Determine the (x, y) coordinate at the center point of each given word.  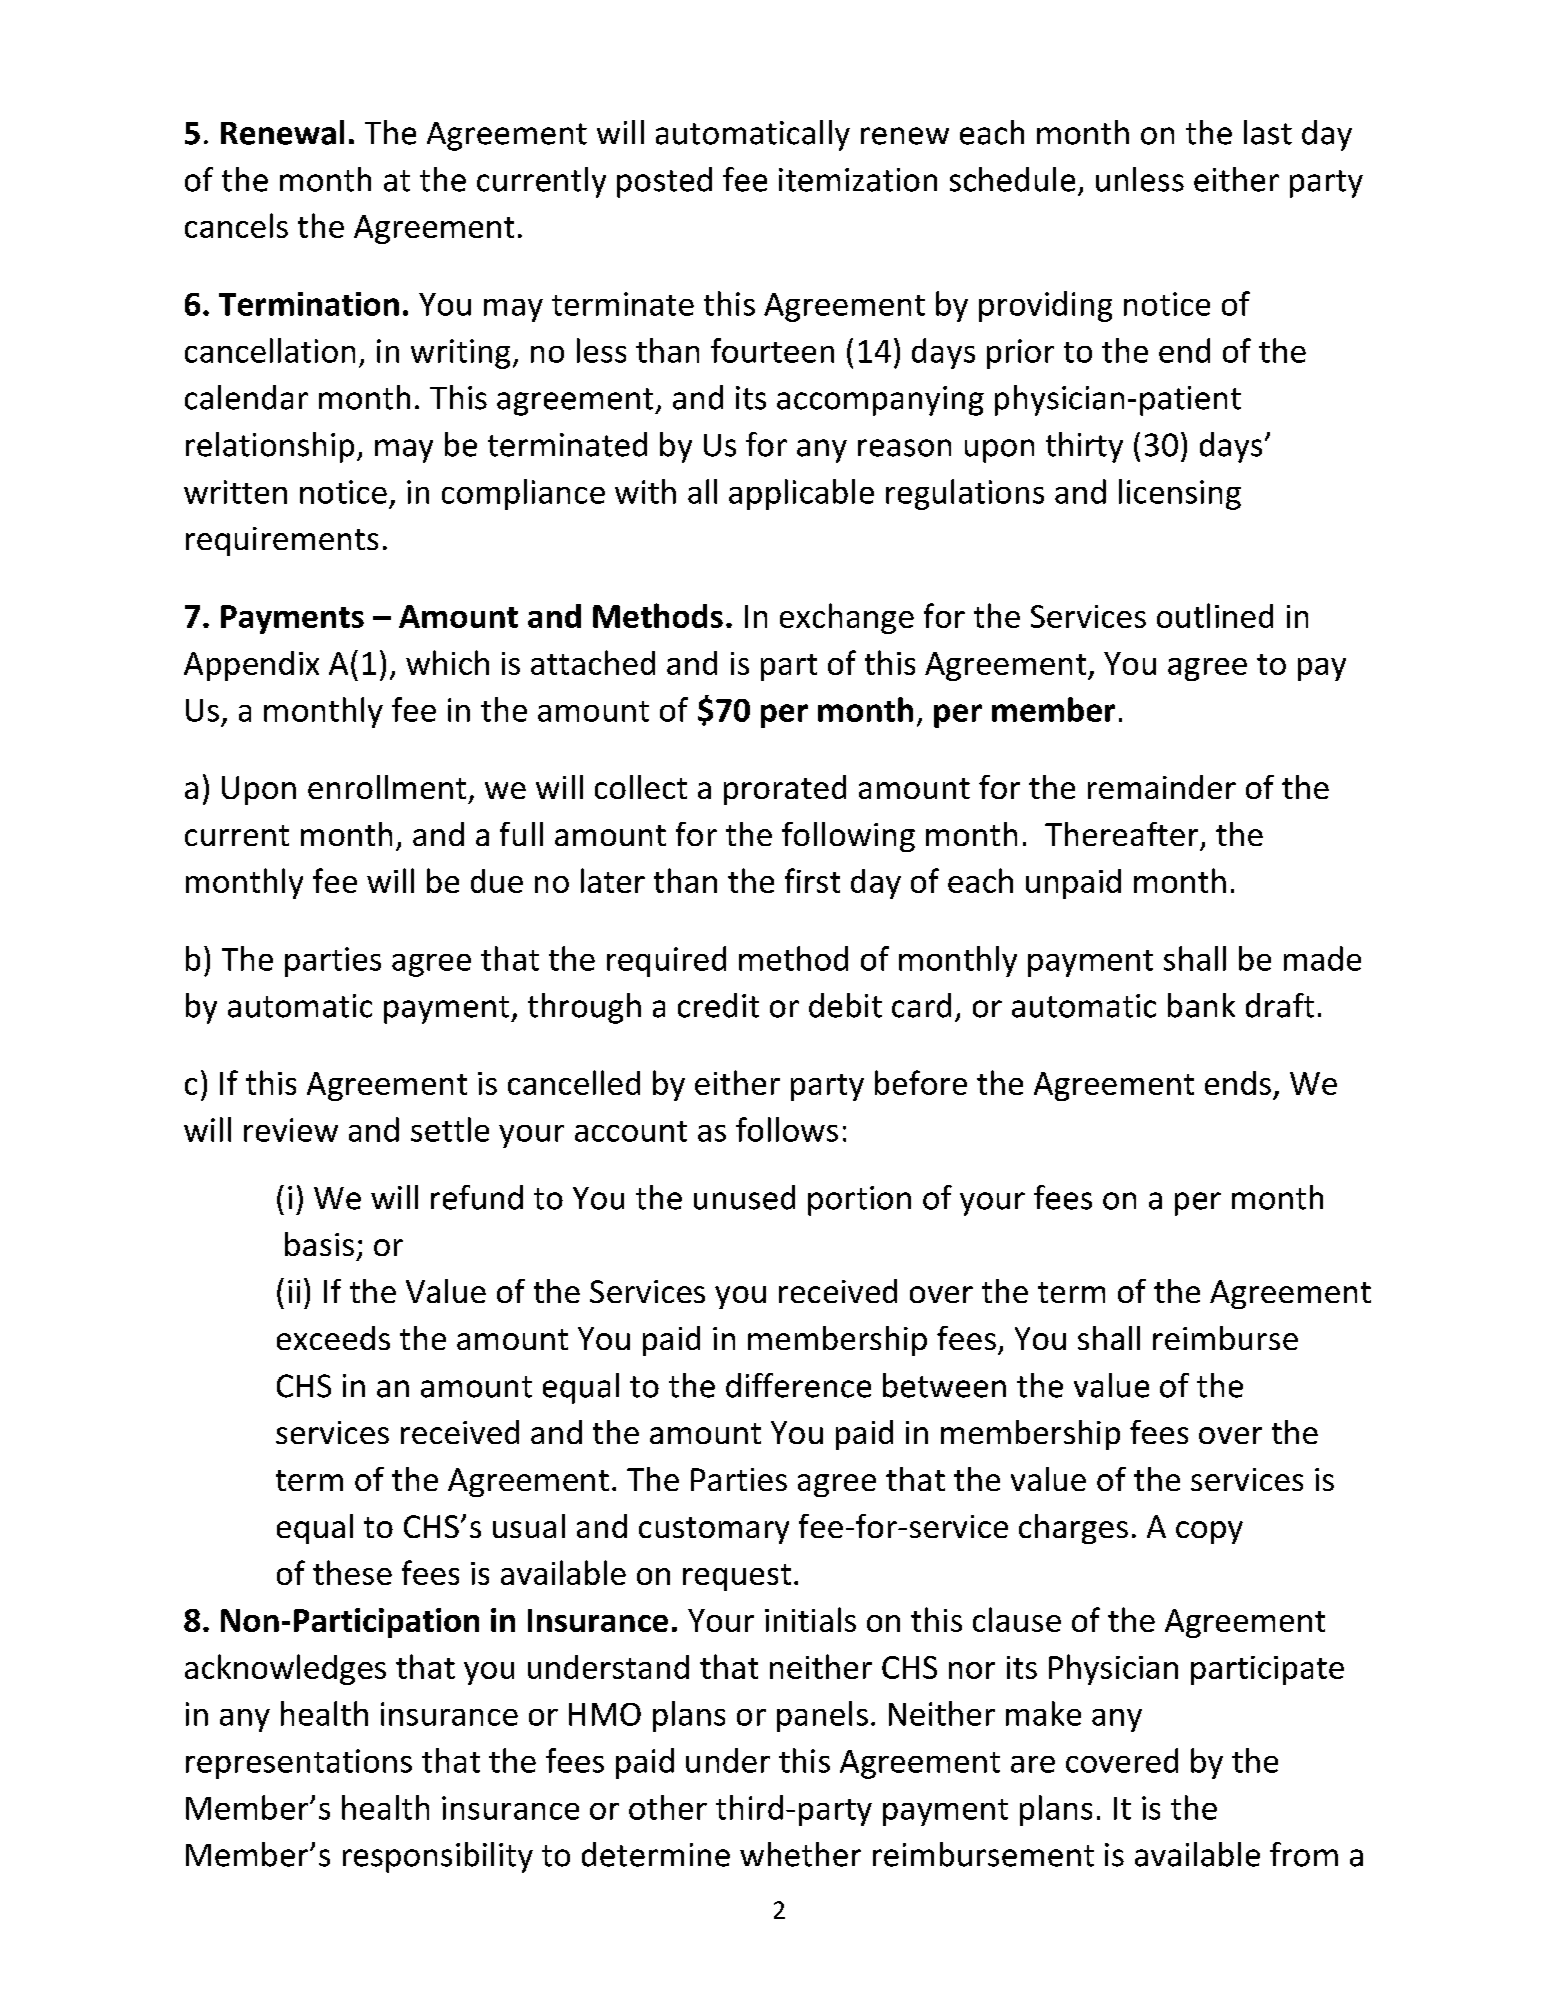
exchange (847, 618)
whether (800, 1854)
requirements (282, 541)
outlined (1215, 615)
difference (798, 1385)
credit (718, 1005)
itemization (858, 180)
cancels (236, 225)
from (1304, 1854)
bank (1201, 1005)
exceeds (333, 1338)
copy (1209, 1532)
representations (299, 1764)
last (1268, 132)
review (291, 1130)
